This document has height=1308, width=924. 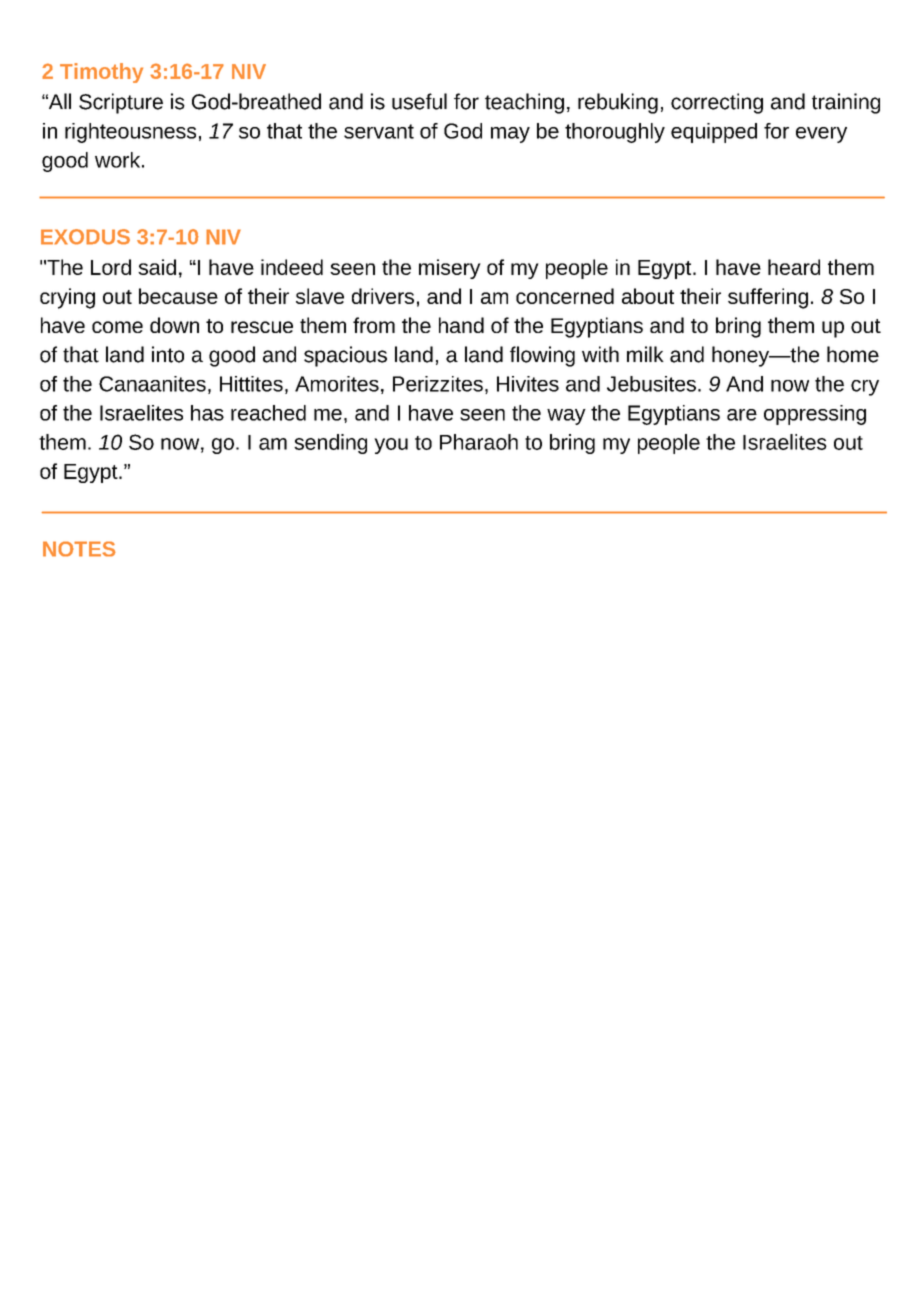 I want to click on NOTES, so click(x=79, y=549).
